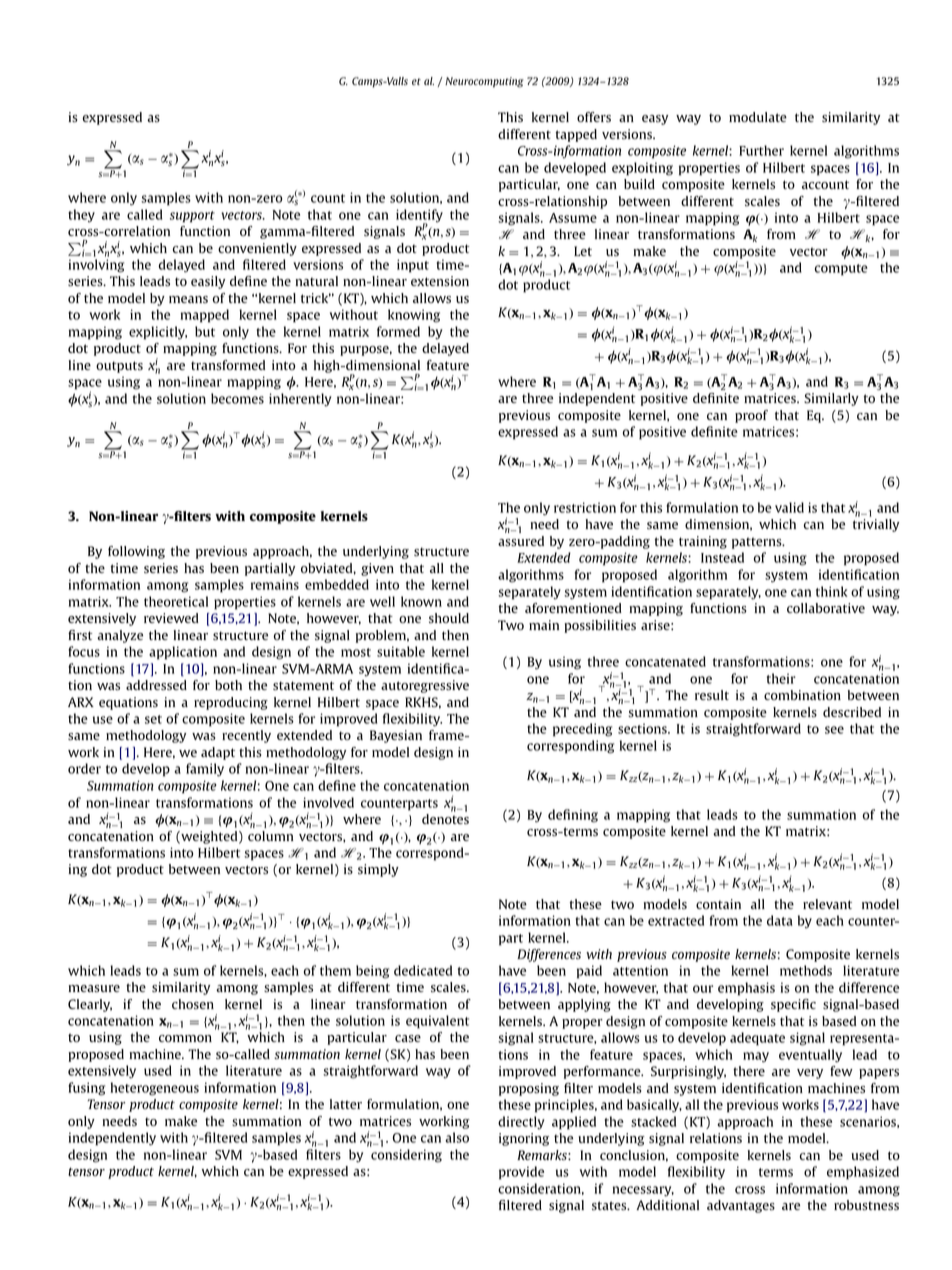 The height and width of the page is (1270, 952). What do you see at coordinates (827, 904) in the page?
I see `relevant` at bounding box center [827, 904].
